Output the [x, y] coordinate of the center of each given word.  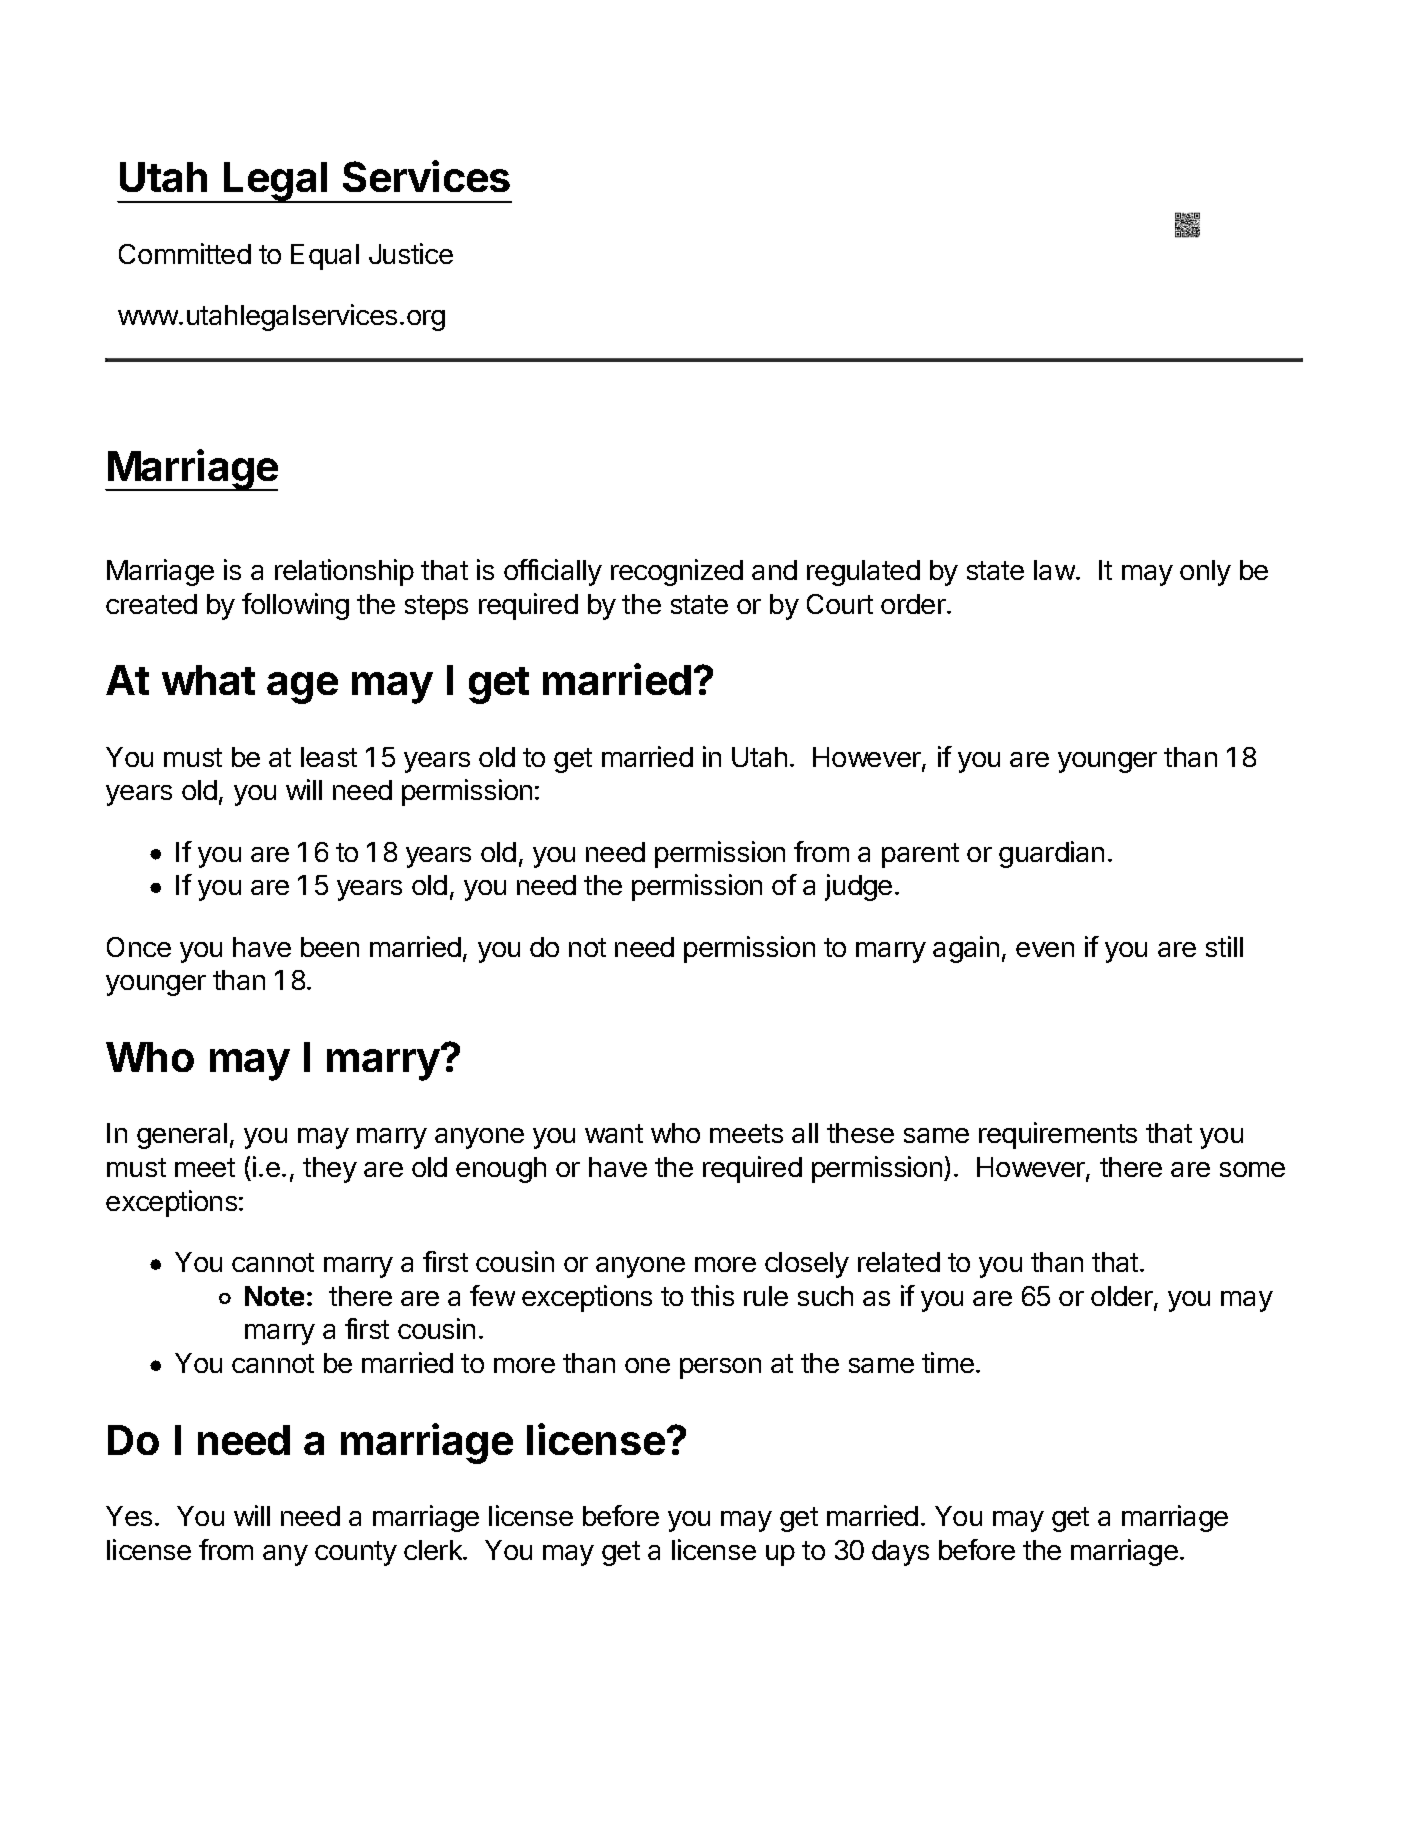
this [712, 1295]
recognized [677, 572]
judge [858, 887]
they [330, 1170]
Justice [411, 253]
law [1054, 570]
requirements [1058, 1135]
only [1205, 573]
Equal [325, 257]
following [295, 606]
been [330, 947]
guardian [1051, 854]
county [356, 1553]
